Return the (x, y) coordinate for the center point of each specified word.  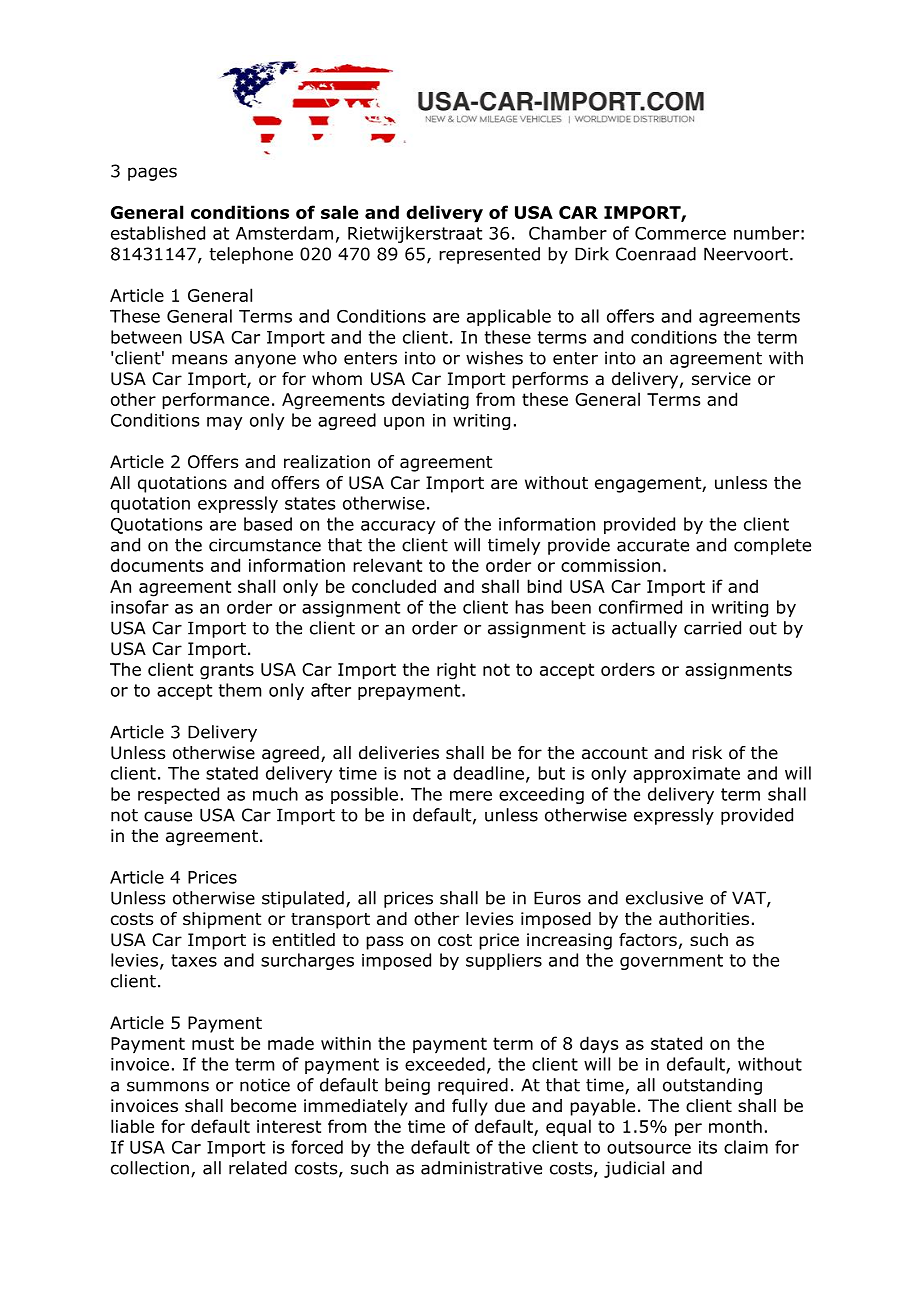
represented (489, 255)
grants (227, 671)
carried (712, 628)
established (158, 233)
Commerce (680, 233)
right (456, 671)
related (258, 1168)
